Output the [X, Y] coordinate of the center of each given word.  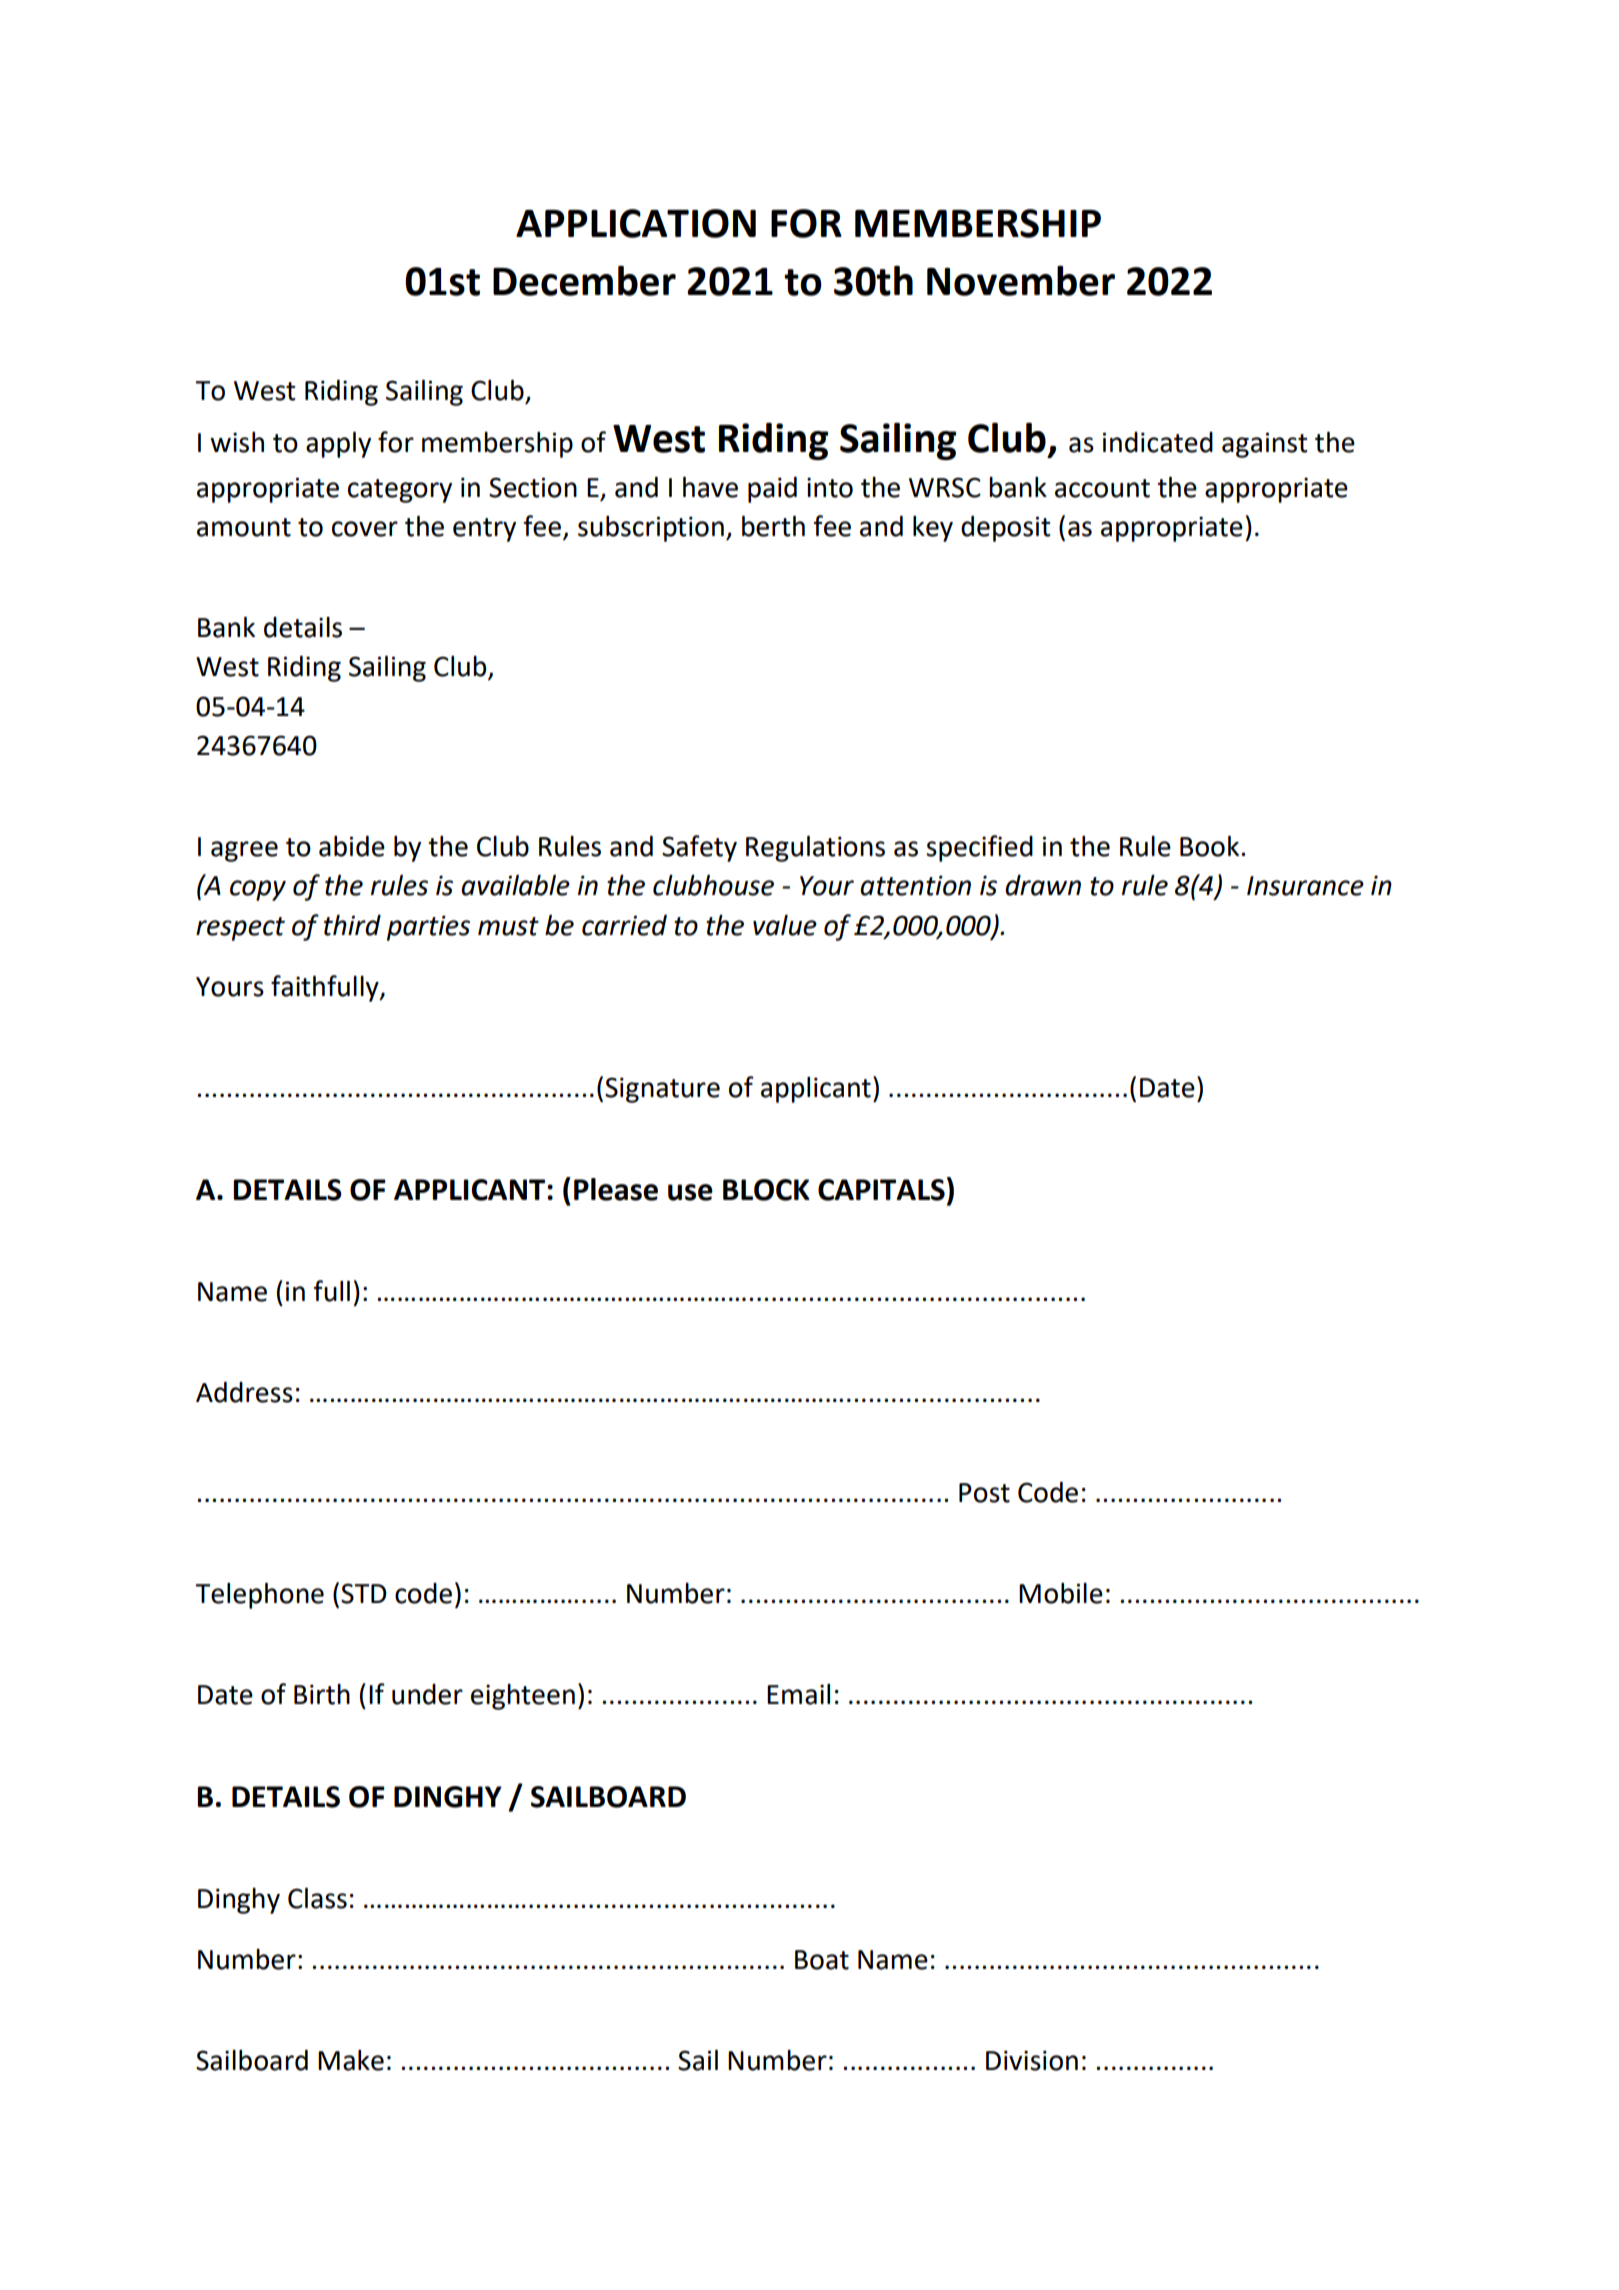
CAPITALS [881, 1190]
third [352, 925]
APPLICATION [636, 223]
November [1021, 281]
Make [351, 2060]
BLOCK [766, 1190]
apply [338, 445]
